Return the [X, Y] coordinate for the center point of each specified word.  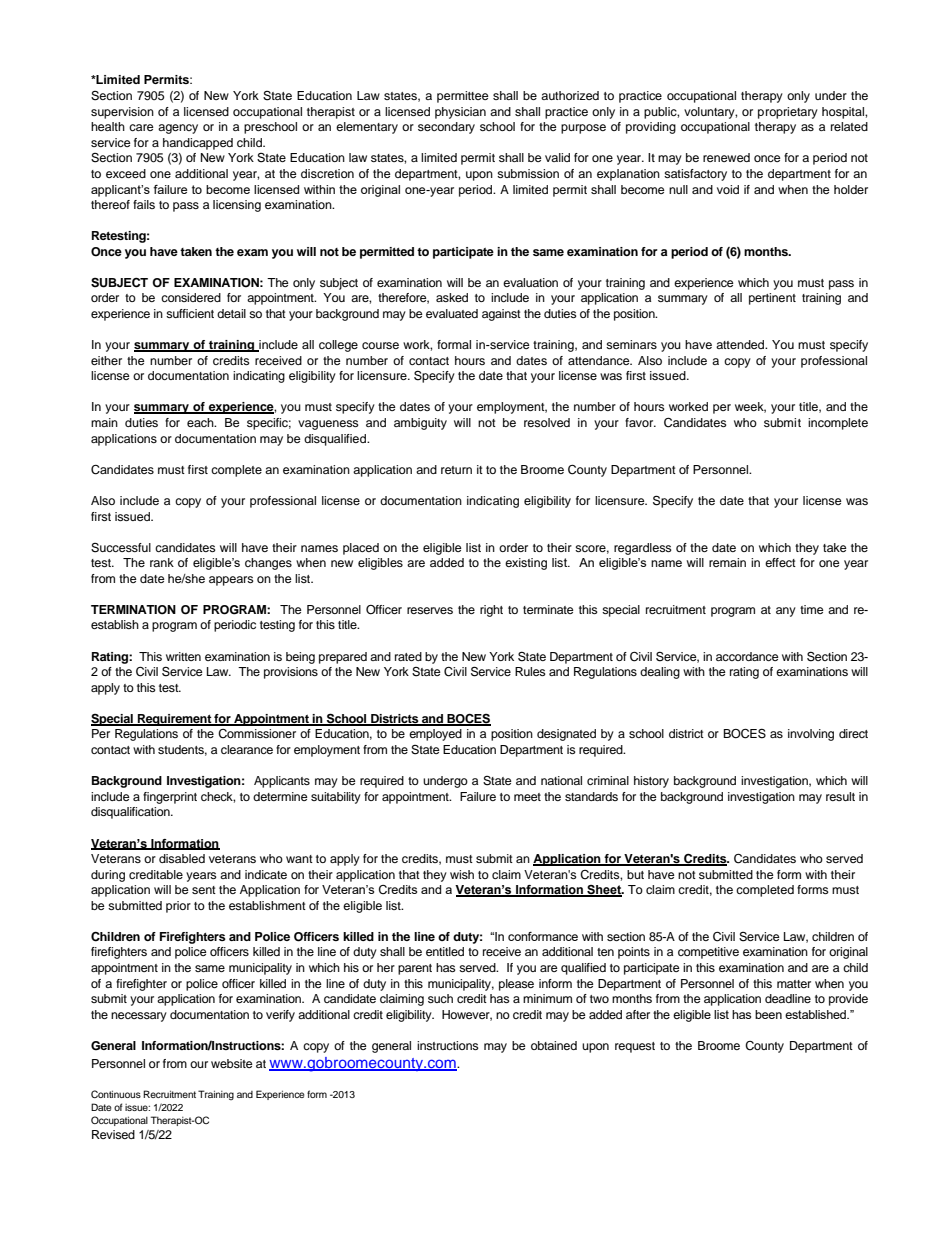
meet [527, 797]
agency [178, 129]
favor [640, 422]
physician [460, 113]
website [232, 1063]
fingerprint [170, 798]
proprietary [788, 113]
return [456, 470]
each [201, 422]
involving [811, 735]
